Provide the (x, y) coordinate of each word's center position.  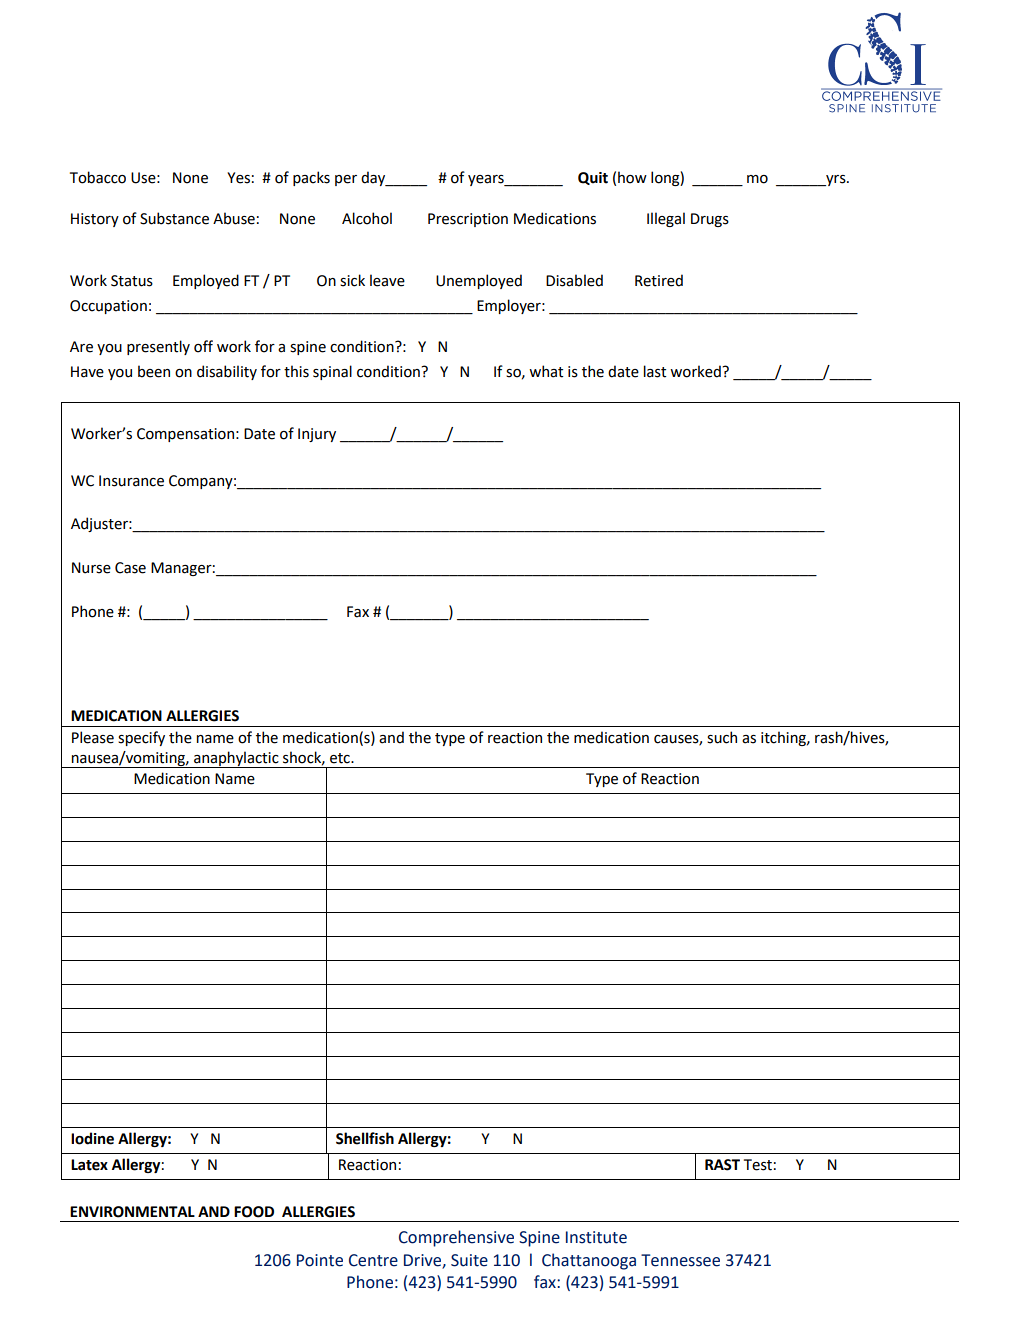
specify (141, 738)
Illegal (666, 219)
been (154, 371)
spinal (332, 372)
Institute (596, 1237)
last (655, 371)
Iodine (92, 1138)
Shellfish (365, 1138)
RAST (722, 1165)
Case (130, 568)
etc (341, 758)
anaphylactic (236, 759)
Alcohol (367, 218)
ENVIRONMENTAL (132, 1212)
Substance (174, 218)
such (722, 737)
